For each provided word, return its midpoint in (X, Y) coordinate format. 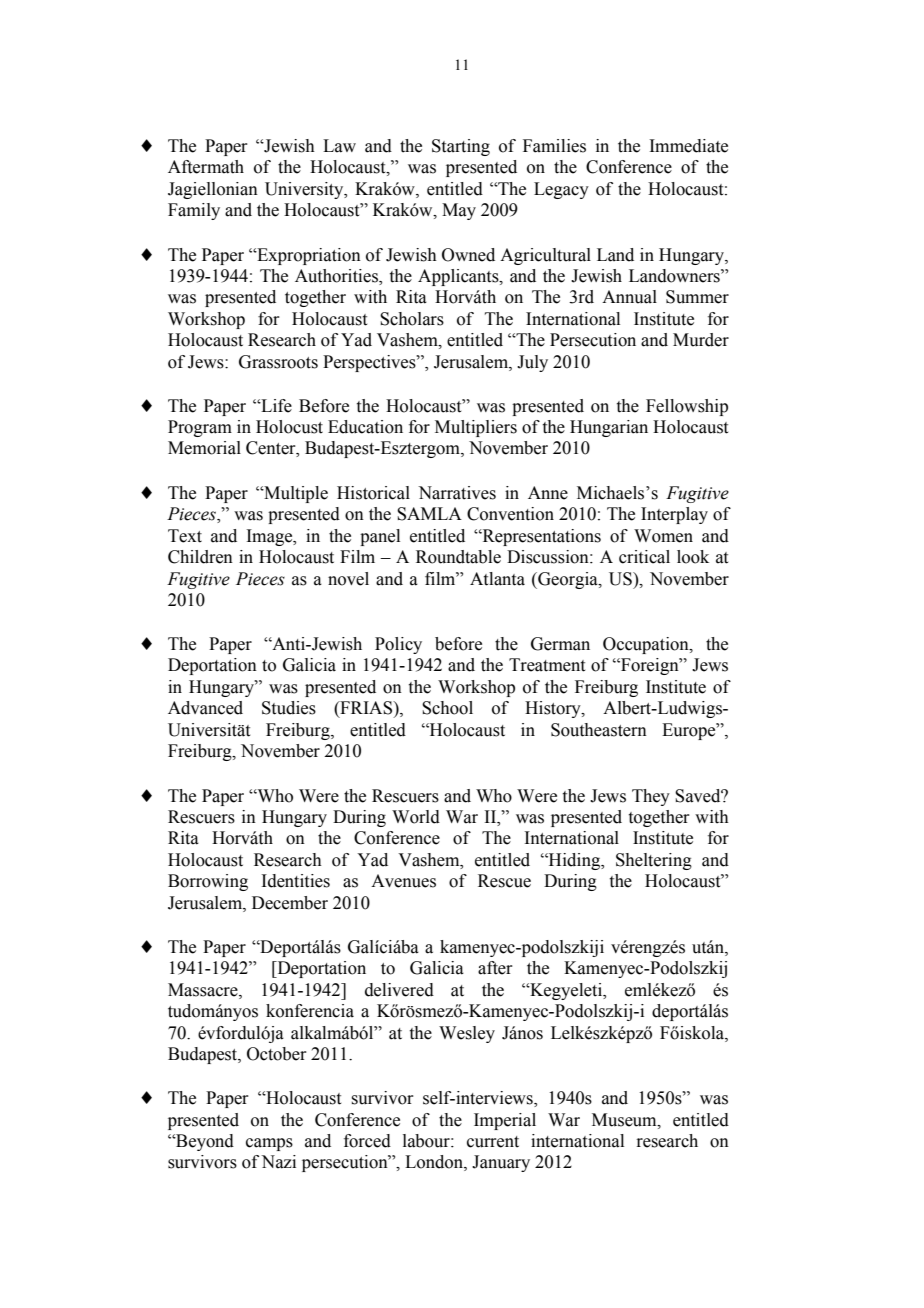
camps (269, 1144)
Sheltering (654, 861)
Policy (398, 645)
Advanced (205, 708)
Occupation (647, 645)
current (493, 1142)
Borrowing (208, 882)
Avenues (403, 881)
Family (194, 211)
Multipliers (476, 428)
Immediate (688, 146)
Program (200, 428)
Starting (461, 147)
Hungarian (609, 428)
